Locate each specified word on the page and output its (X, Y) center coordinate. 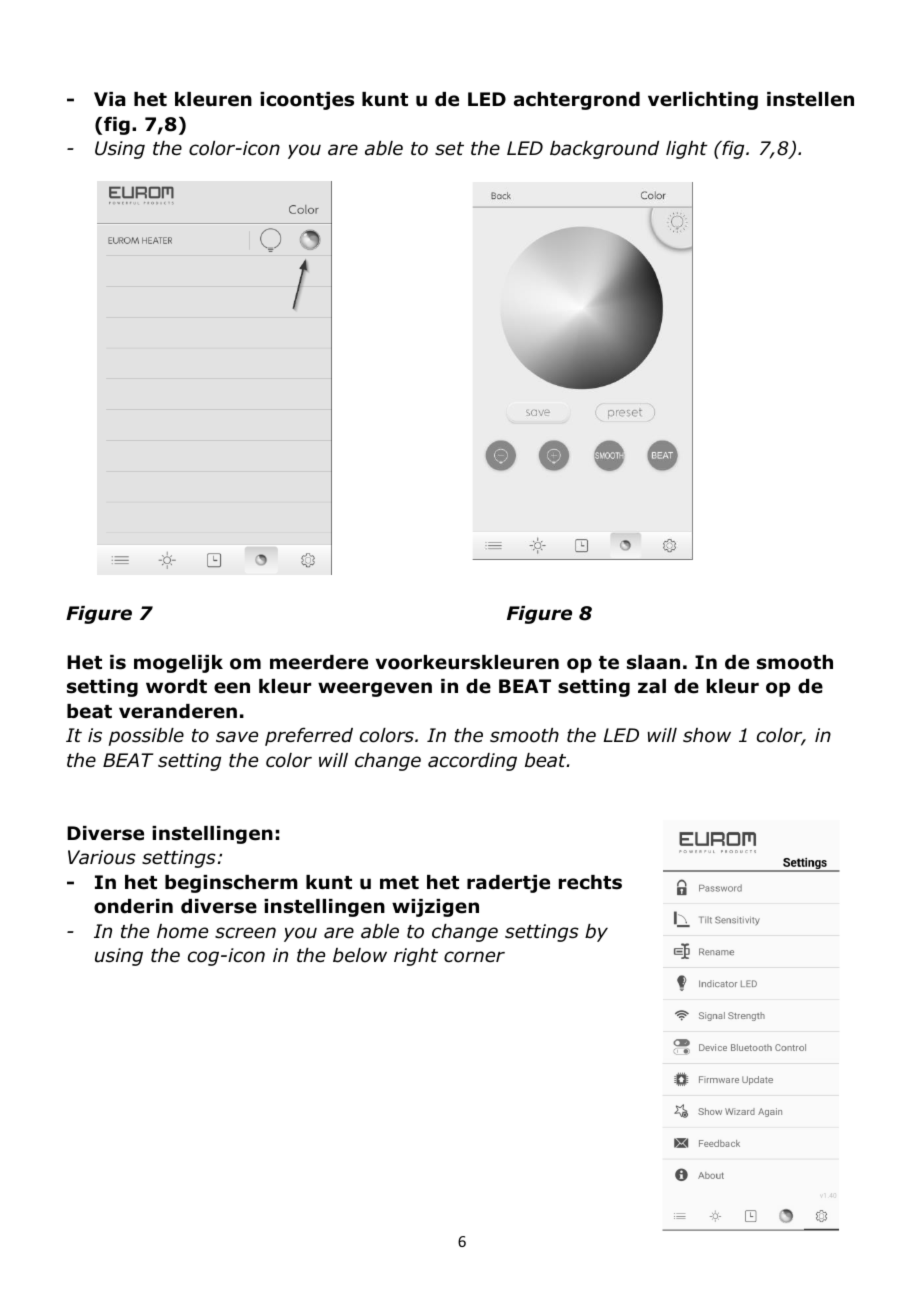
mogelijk (178, 664)
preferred (309, 736)
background (604, 150)
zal (652, 686)
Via (110, 99)
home (182, 931)
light (687, 150)
